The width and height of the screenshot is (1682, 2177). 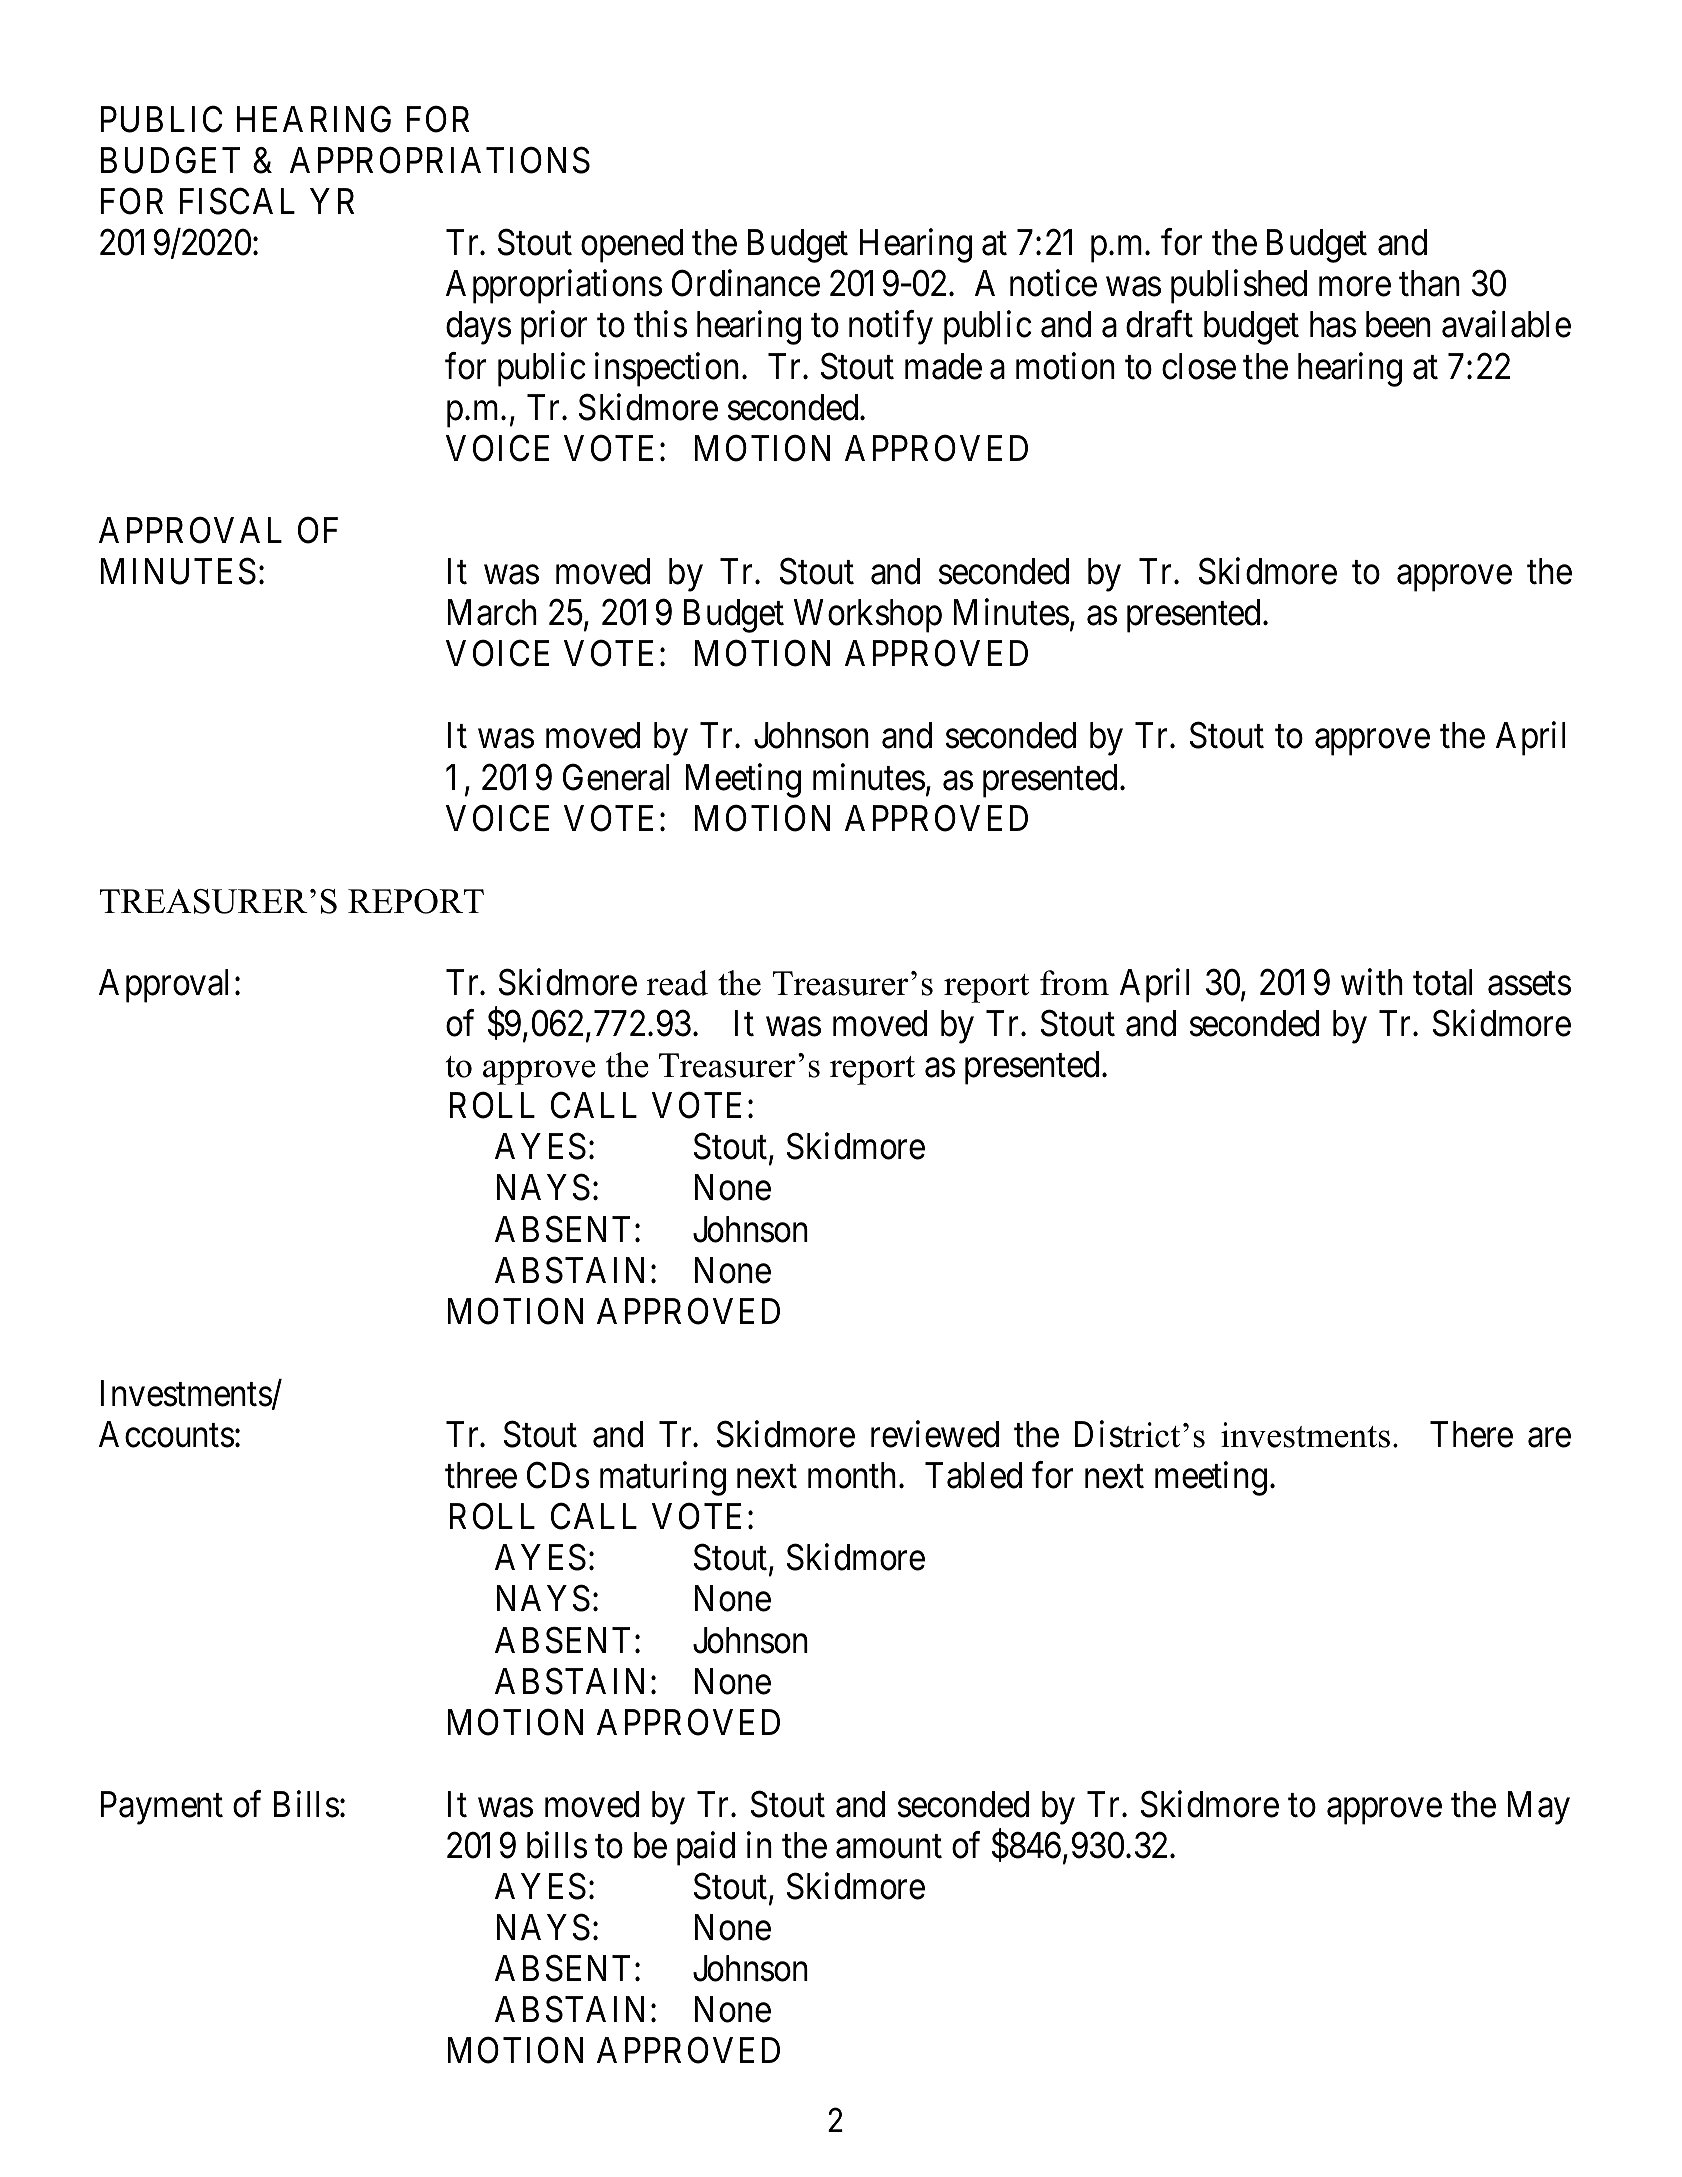 What do you see at coordinates (868, 616) in the screenshot?
I see `Workshop` at bounding box center [868, 616].
